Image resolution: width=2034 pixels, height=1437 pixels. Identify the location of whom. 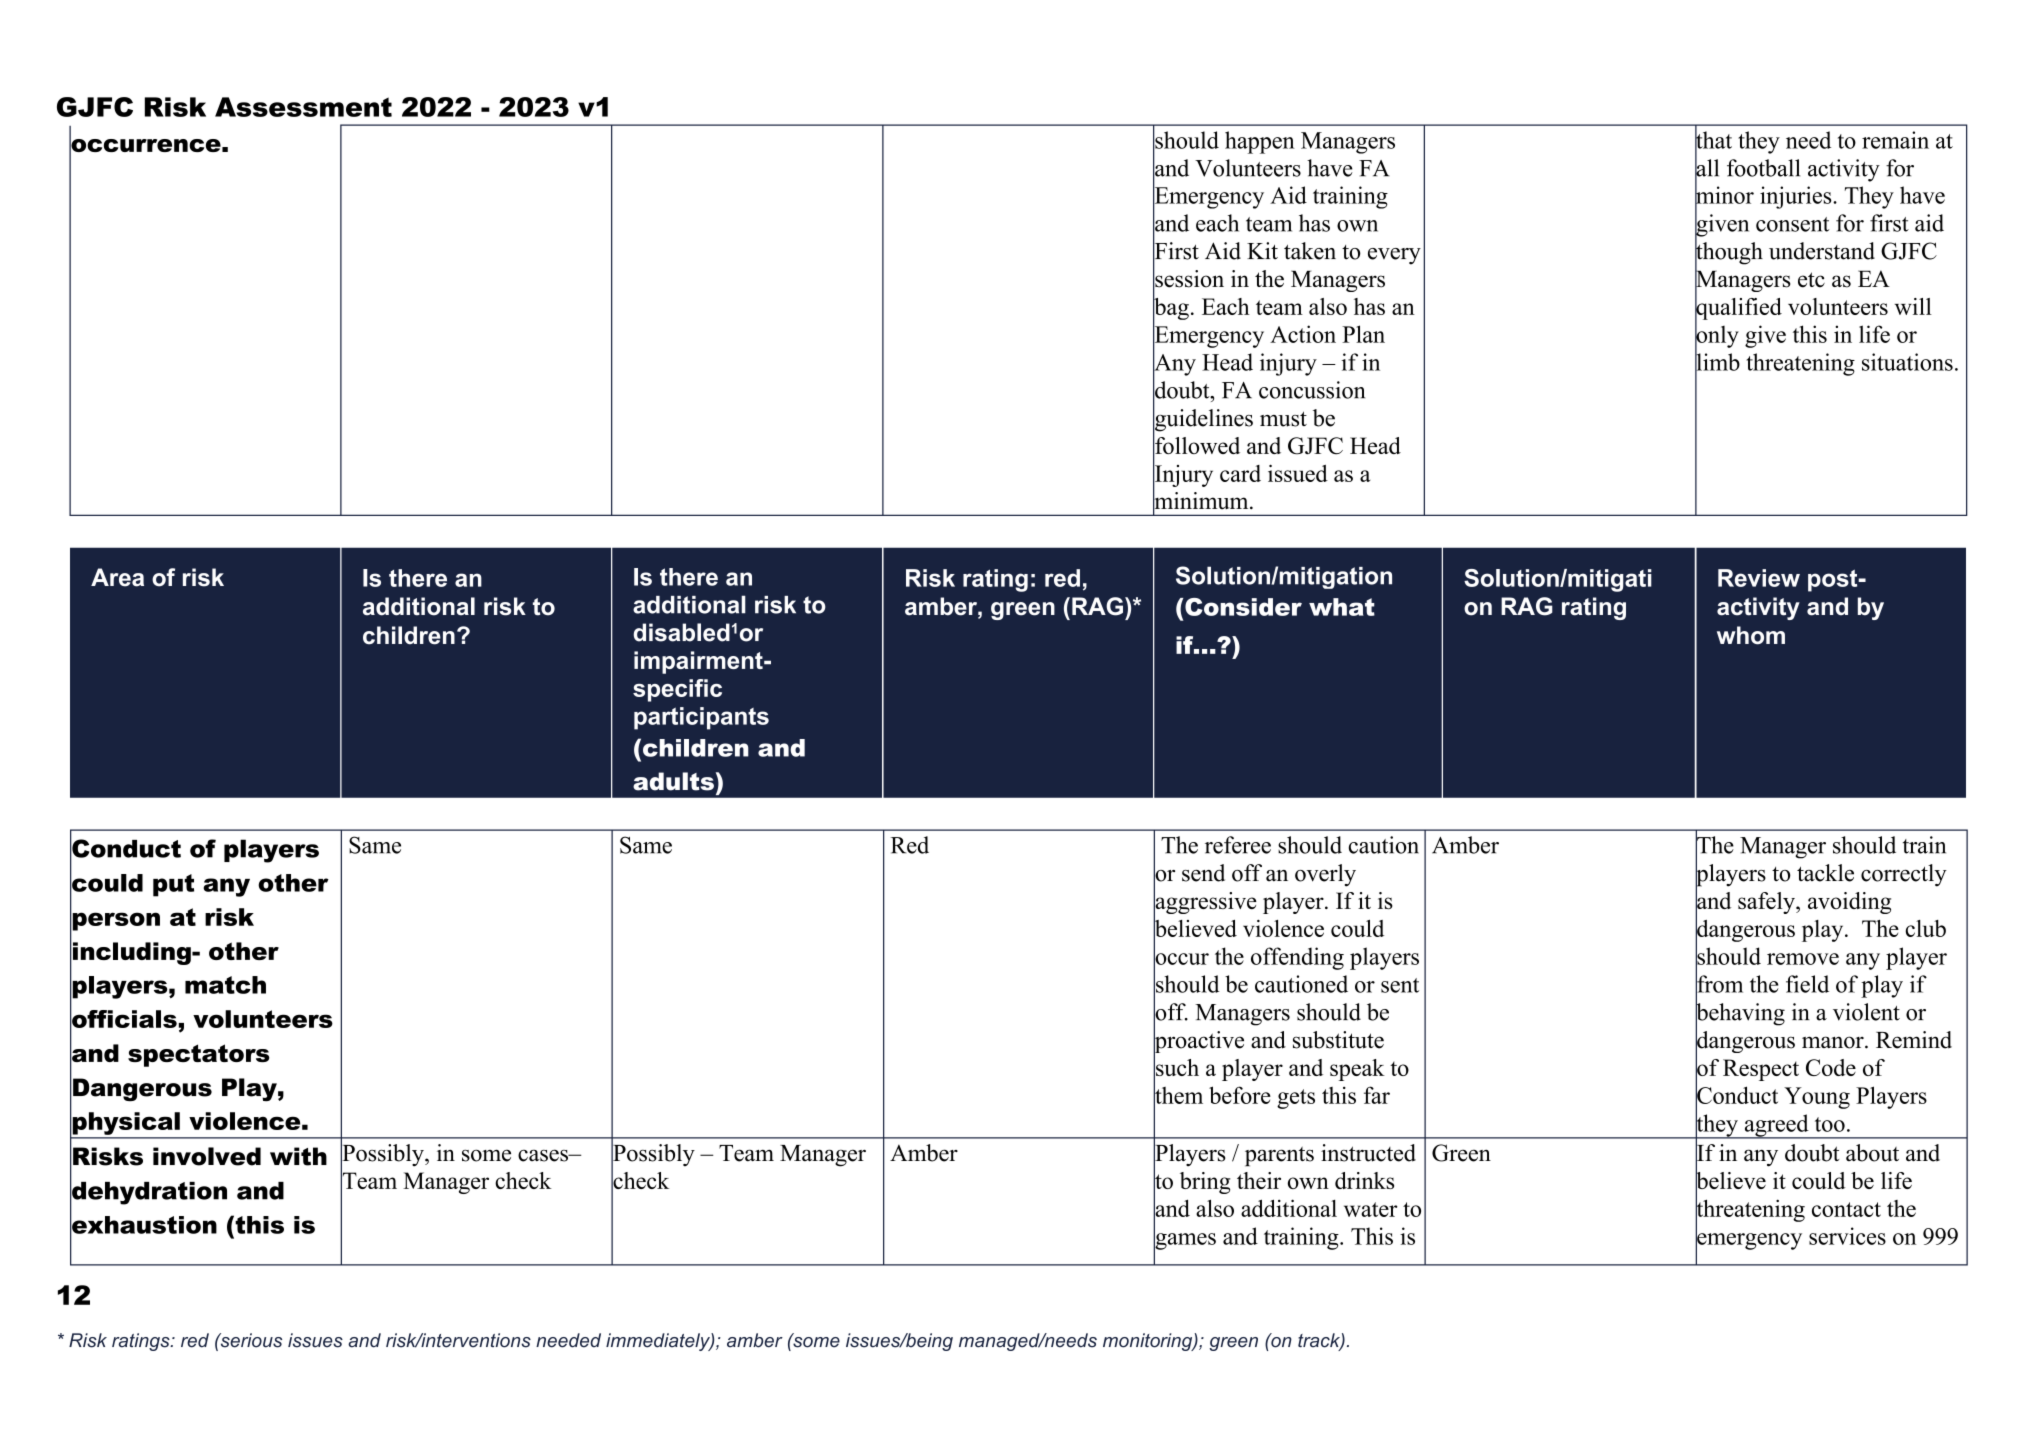
(1751, 635).
